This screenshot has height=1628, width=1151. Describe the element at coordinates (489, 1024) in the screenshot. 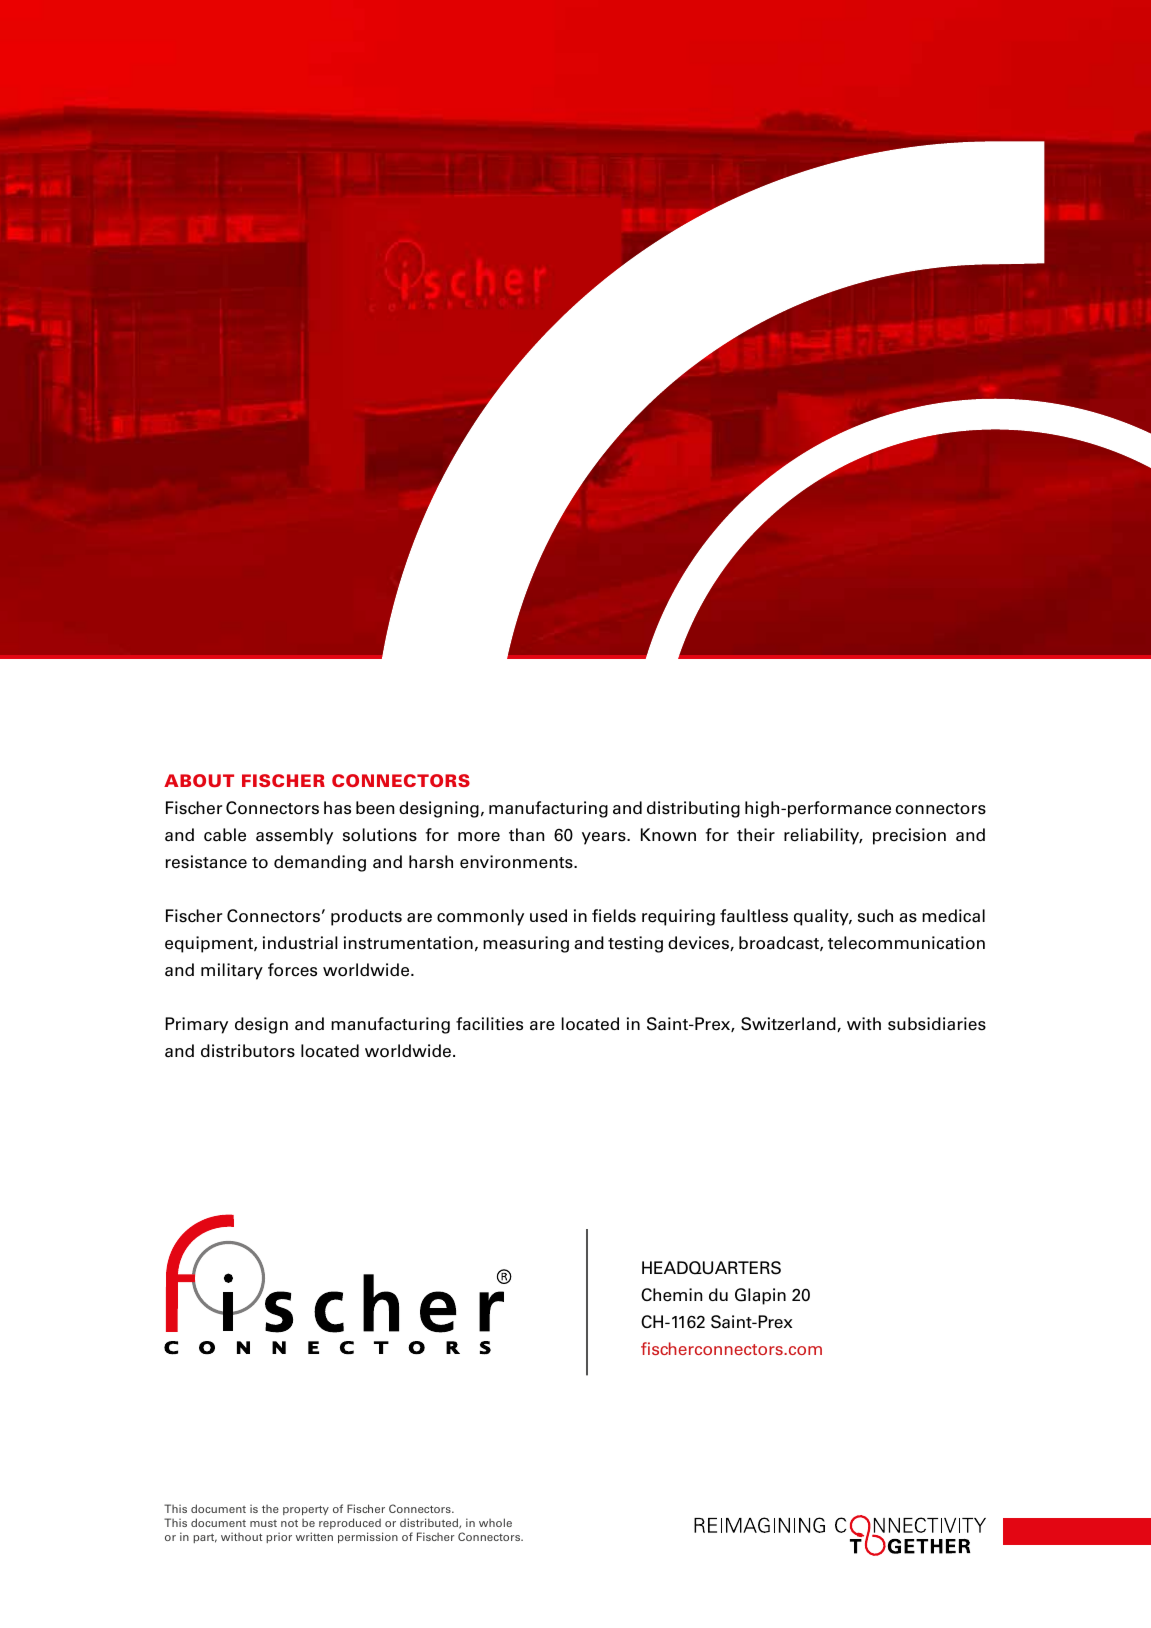

I see `facilities` at that location.
